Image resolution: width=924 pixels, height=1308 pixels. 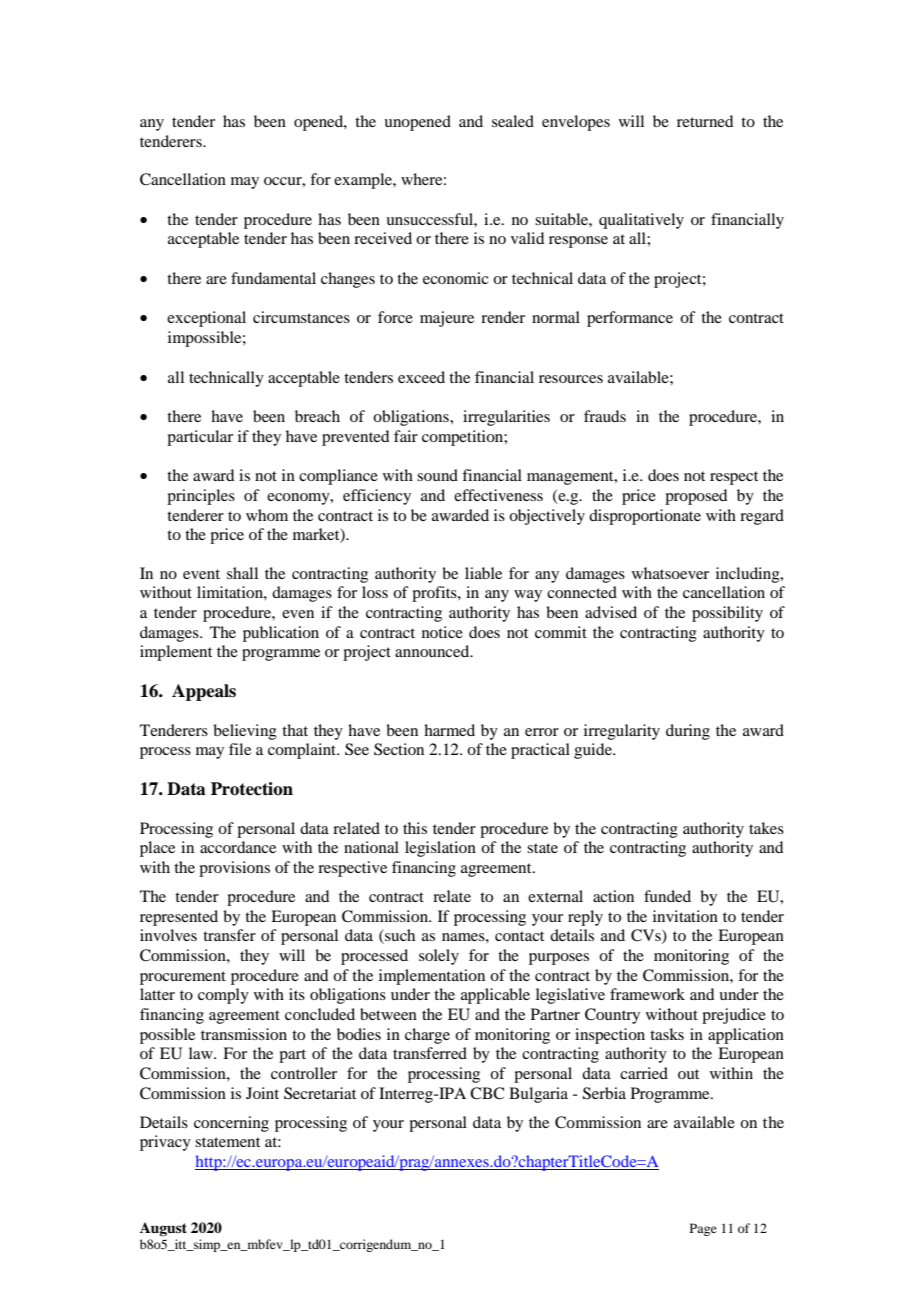 I want to click on solely, so click(x=439, y=957).
